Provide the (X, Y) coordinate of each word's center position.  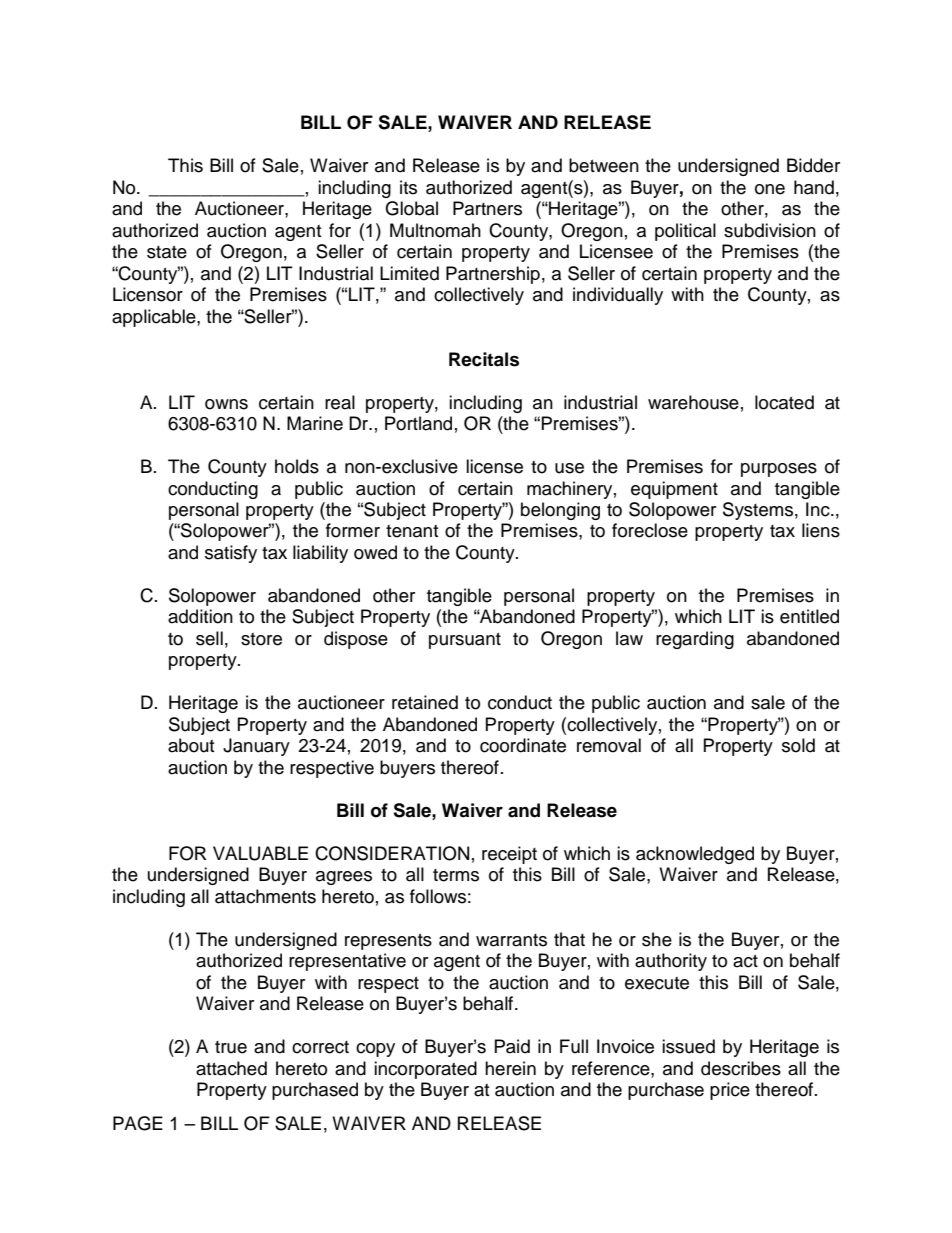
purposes (779, 470)
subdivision (770, 230)
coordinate (523, 745)
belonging (560, 511)
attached (231, 1068)
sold (798, 745)
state (167, 252)
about (191, 745)
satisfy (231, 554)
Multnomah (435, 230)
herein (510, 1068)
